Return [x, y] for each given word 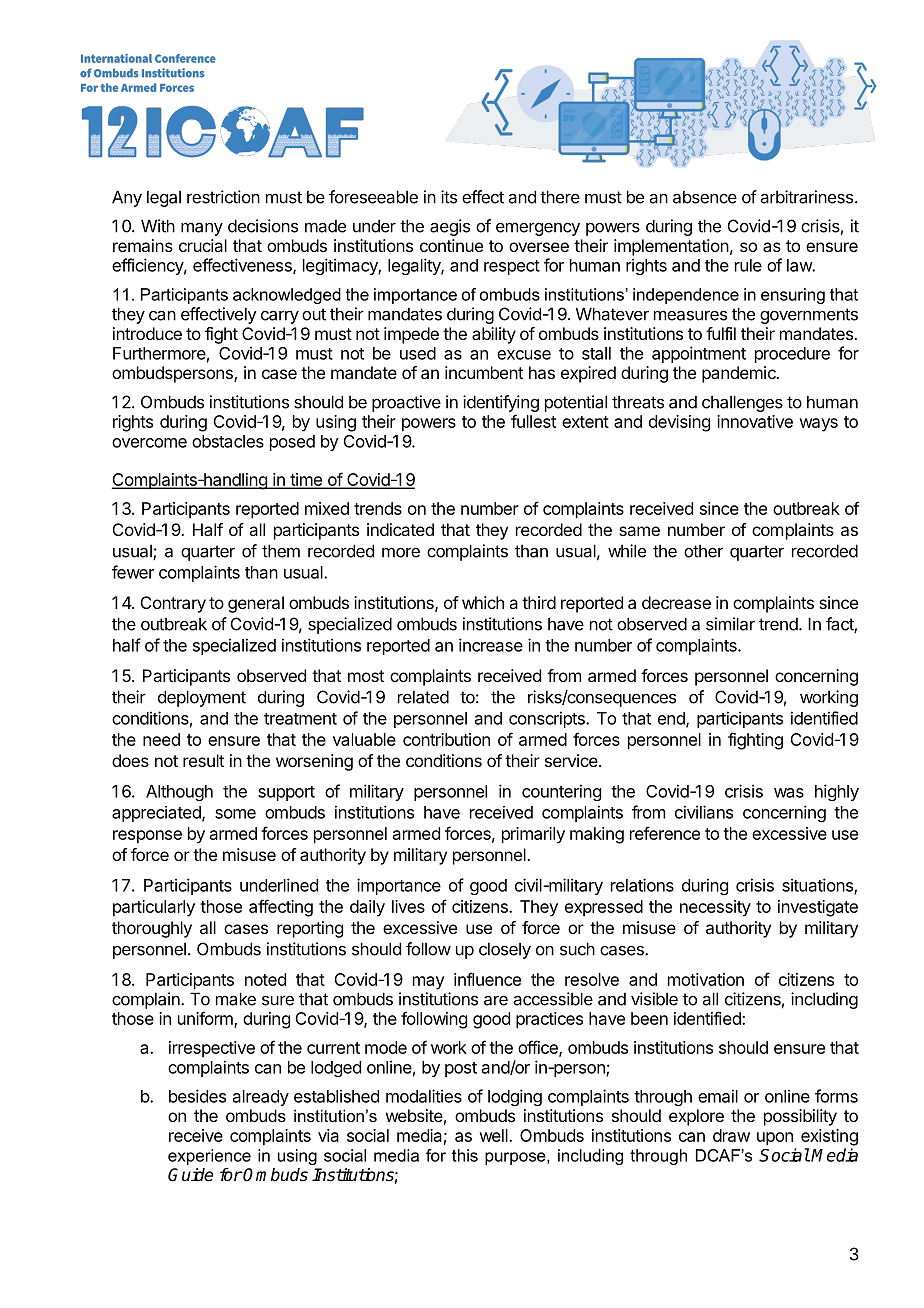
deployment [202, 698]
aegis [450, 227]
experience [209, 1157]
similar [730, 624]
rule [748, 265]
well [494, 1135]
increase [491, 645]
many [202, 229]
